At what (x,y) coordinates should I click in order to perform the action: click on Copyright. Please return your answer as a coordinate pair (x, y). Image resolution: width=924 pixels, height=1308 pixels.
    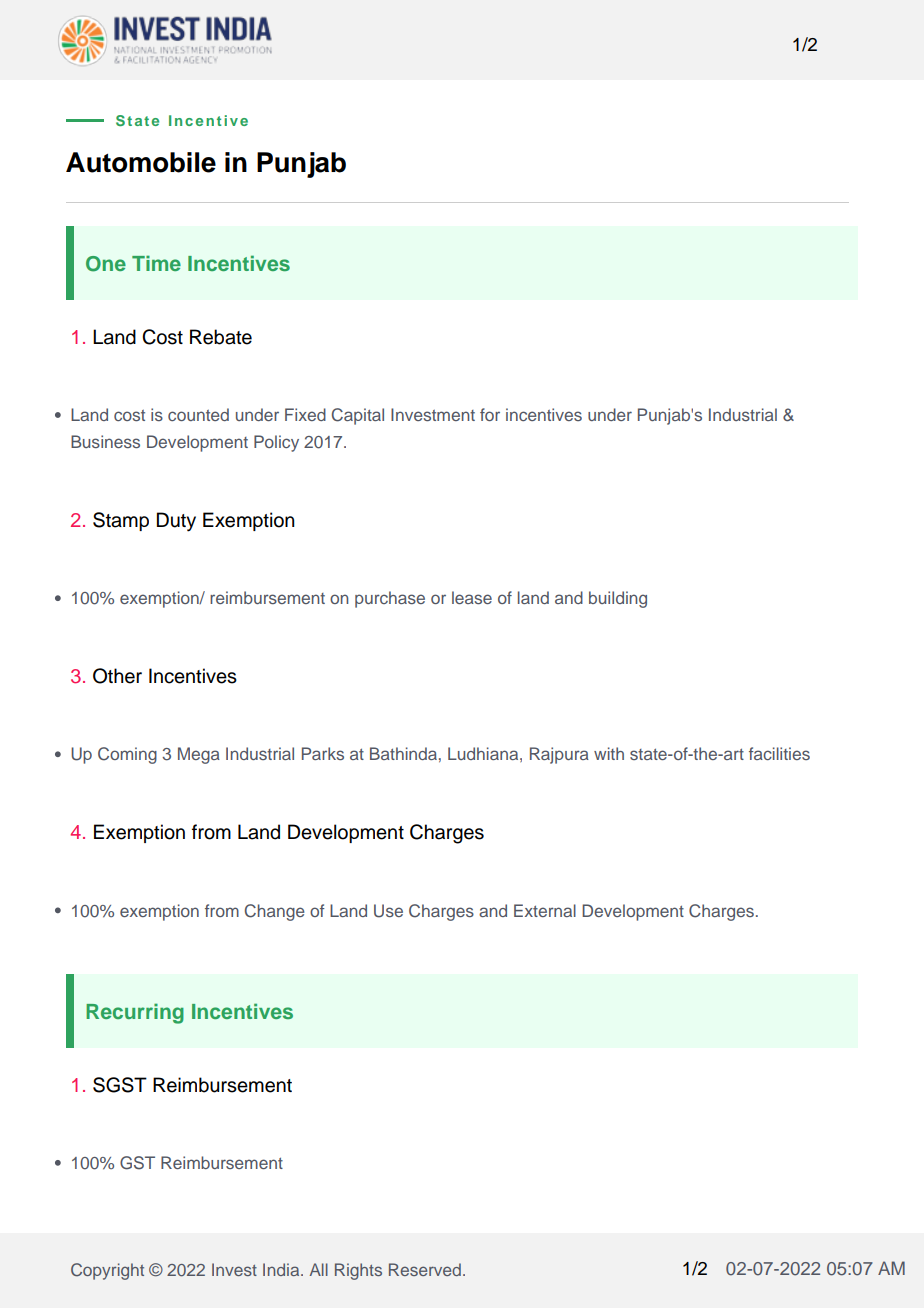
    Looking at the image, I should click on (107, 1271).
